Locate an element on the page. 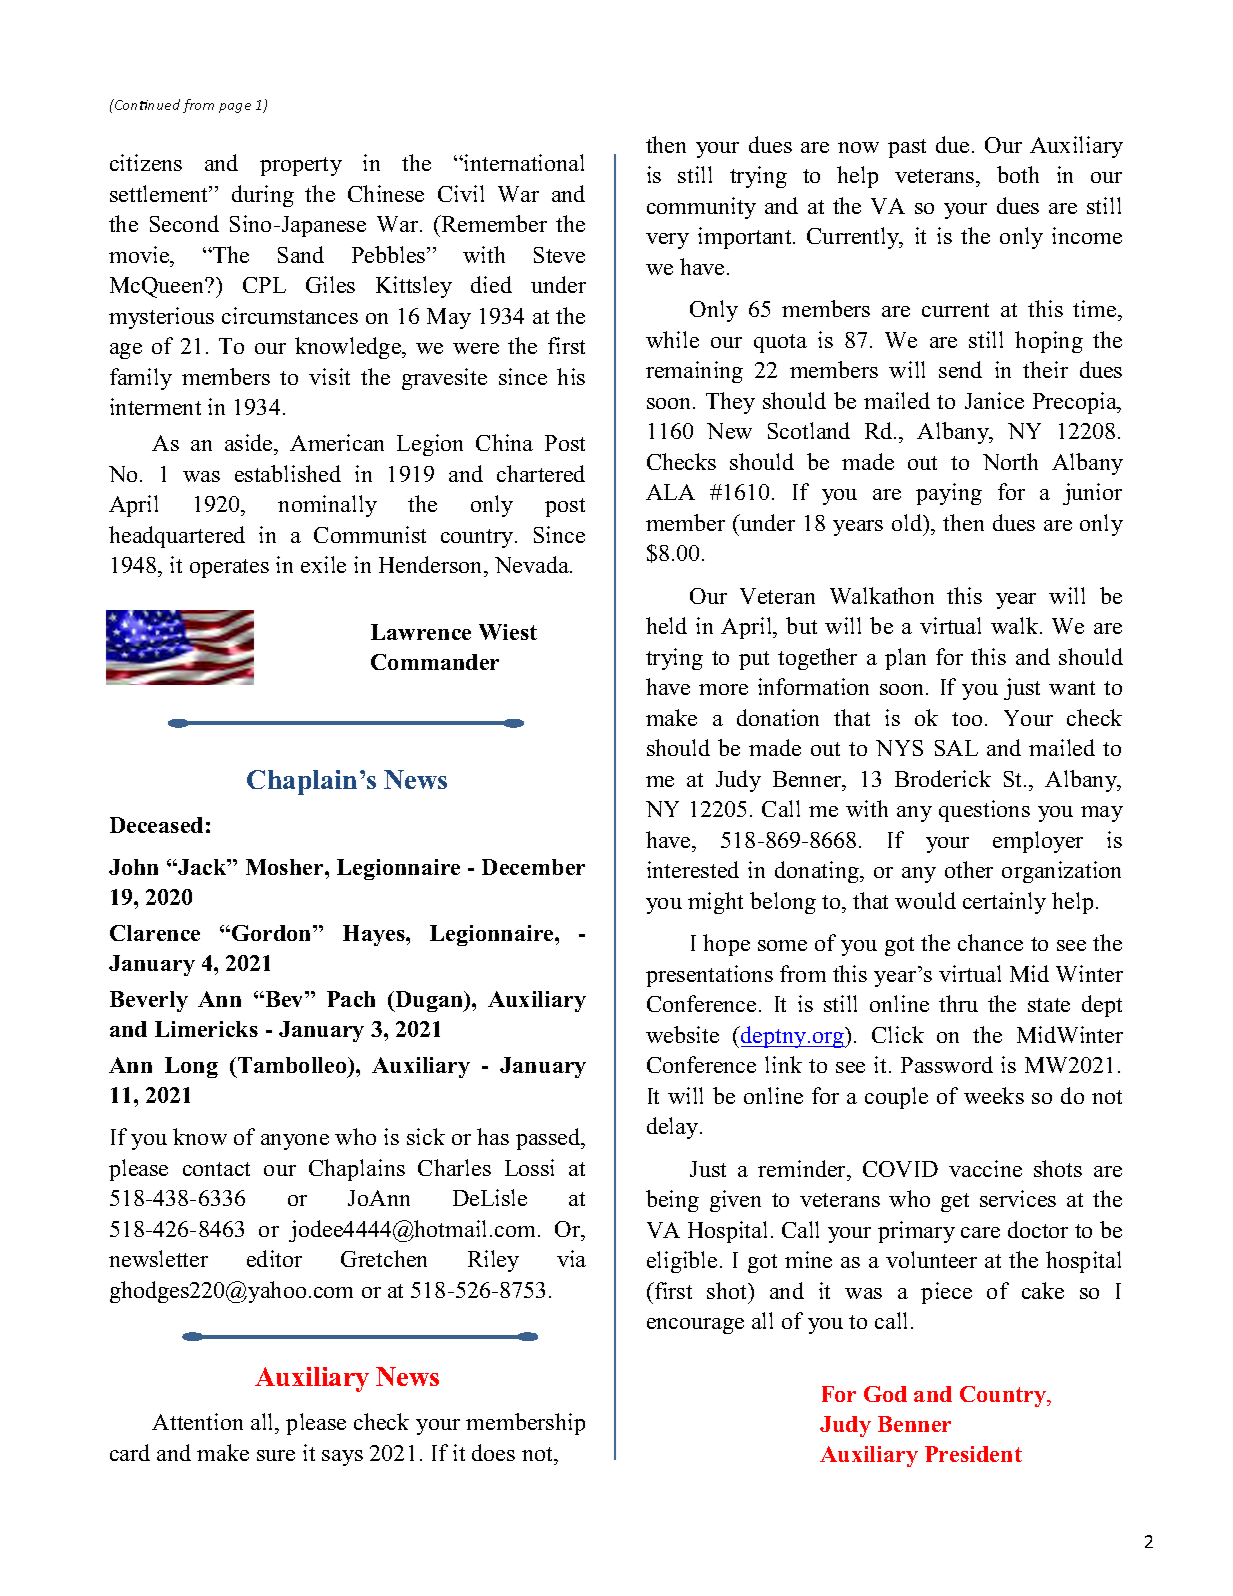  December is located at coordinates (533, 867).
